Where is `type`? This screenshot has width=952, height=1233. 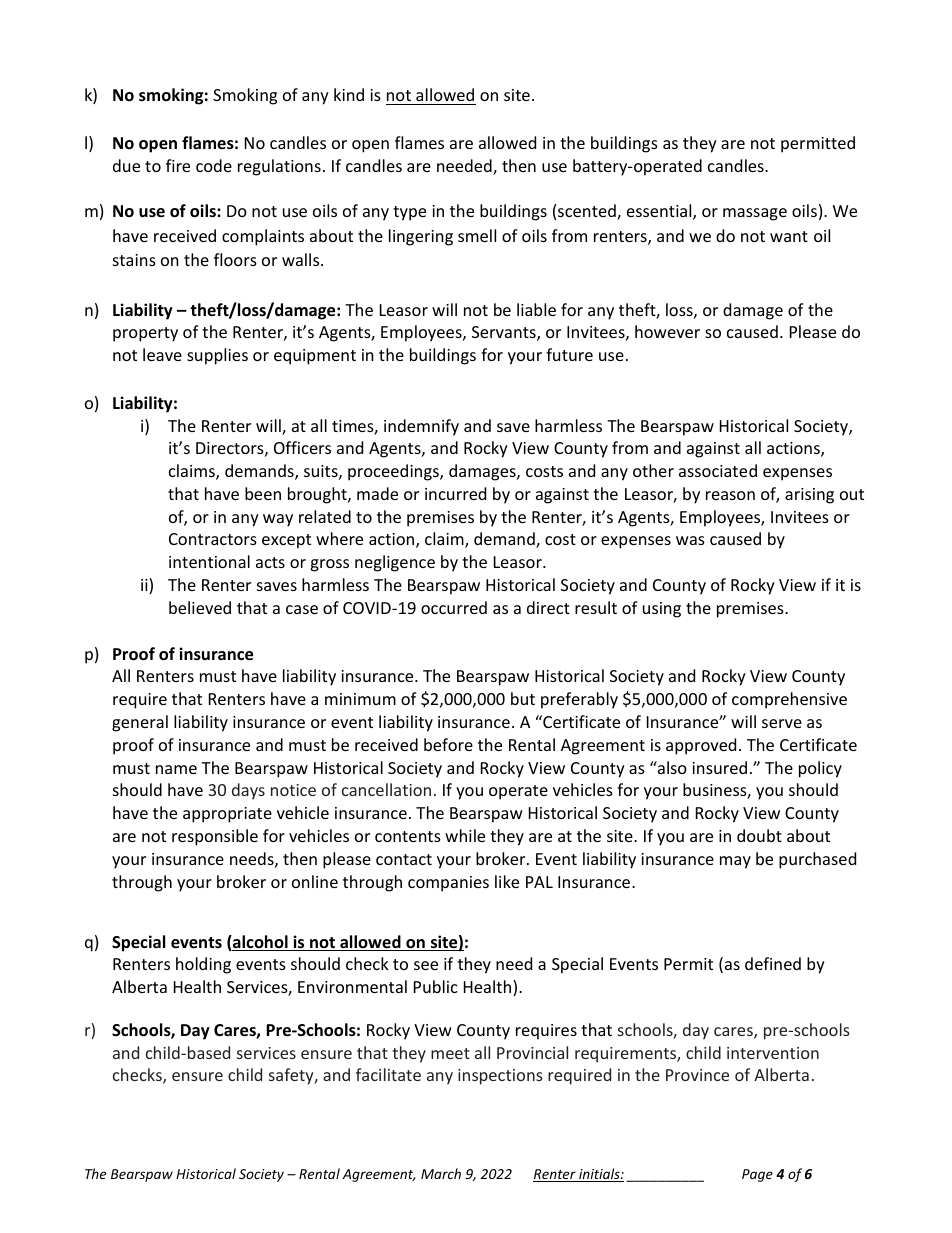 type is located at coordinates (409, 213).
